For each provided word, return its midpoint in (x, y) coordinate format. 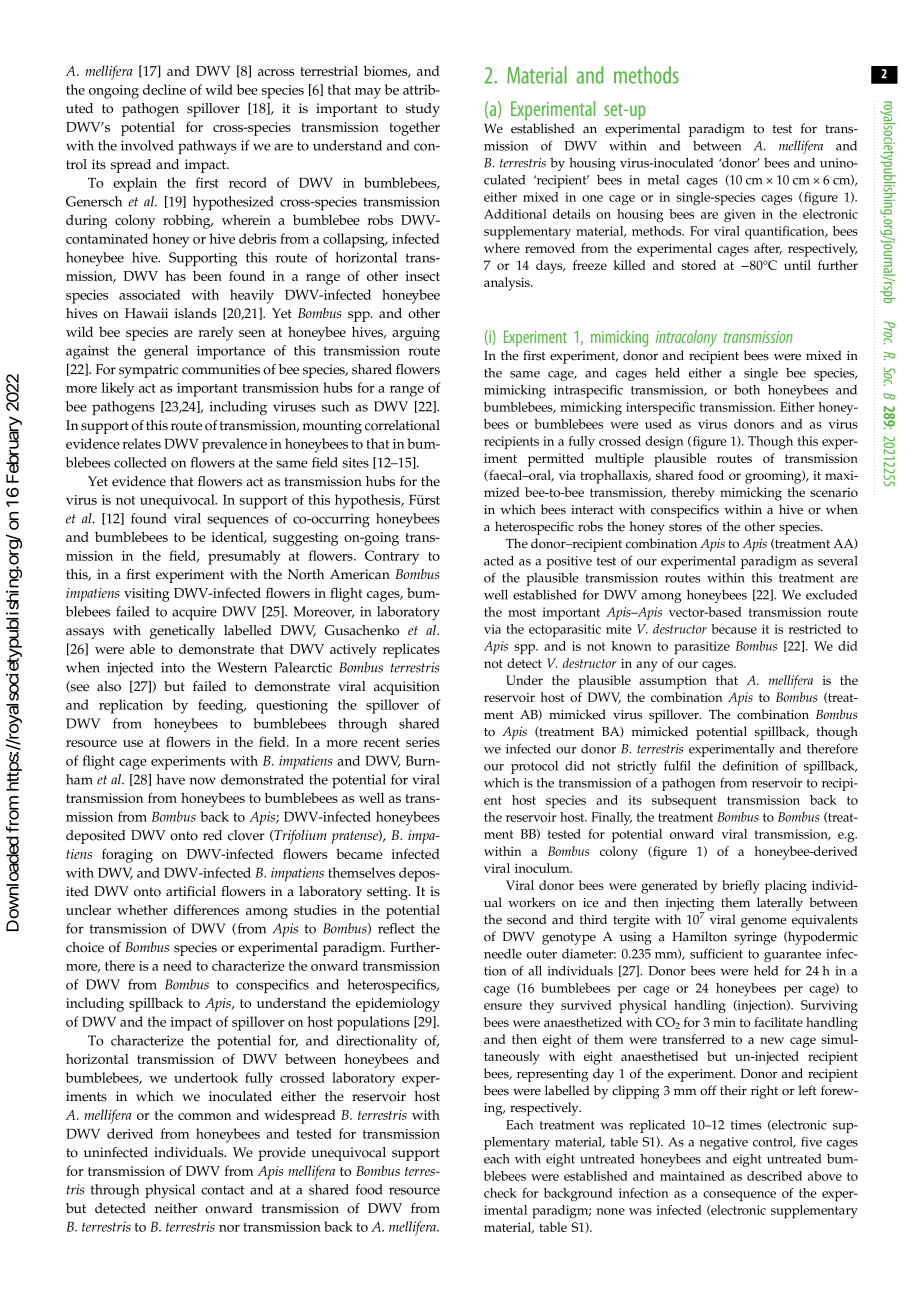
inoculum (543, 868)
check (500, 1193)
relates (141, 443)
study (423, 110)
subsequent (684, 802)
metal (663, 180)
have (171, 779)
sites (355, 462)
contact (223, 1190)
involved (147, 145)
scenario (834, 492)
